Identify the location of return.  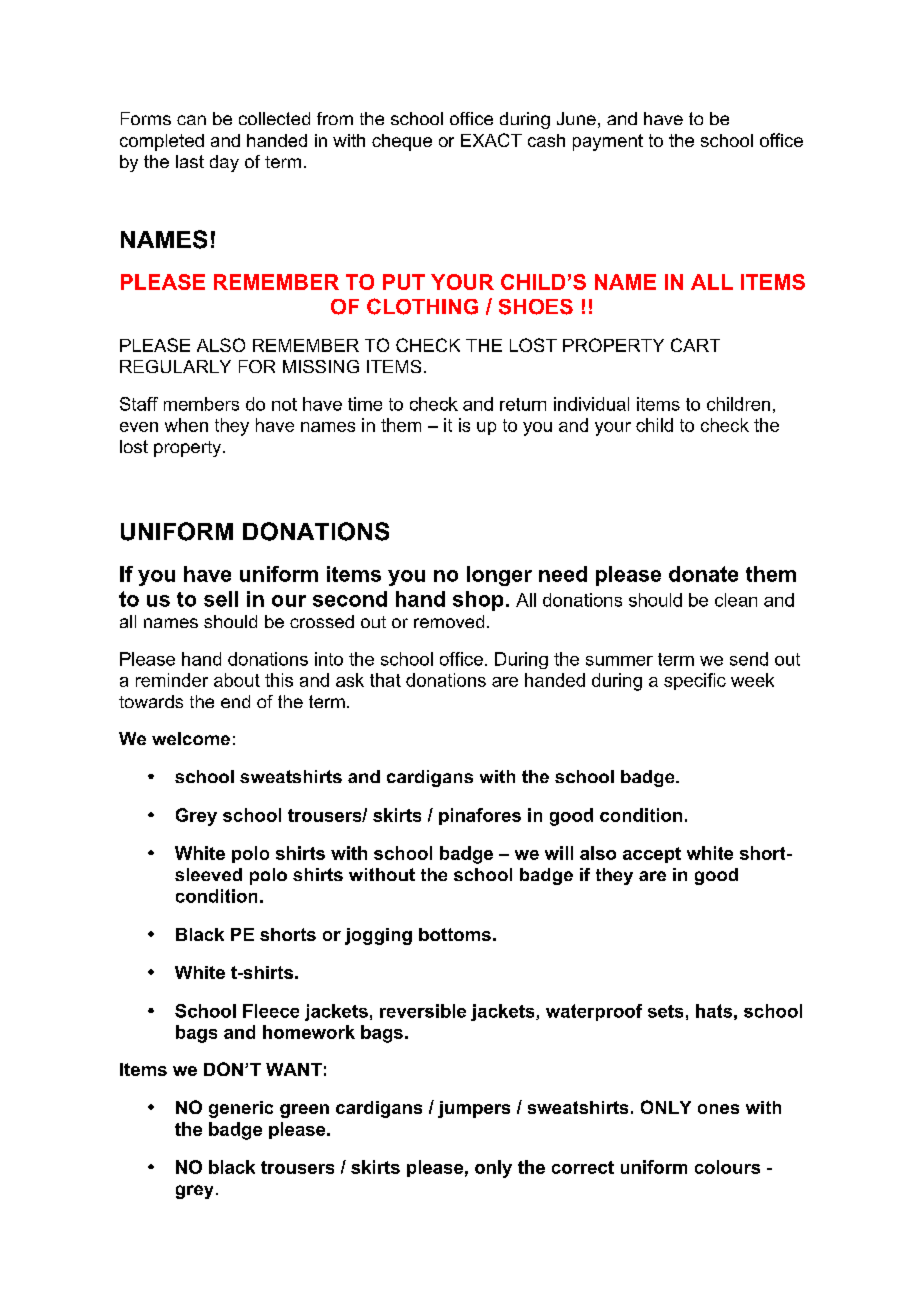
(523, 404).
